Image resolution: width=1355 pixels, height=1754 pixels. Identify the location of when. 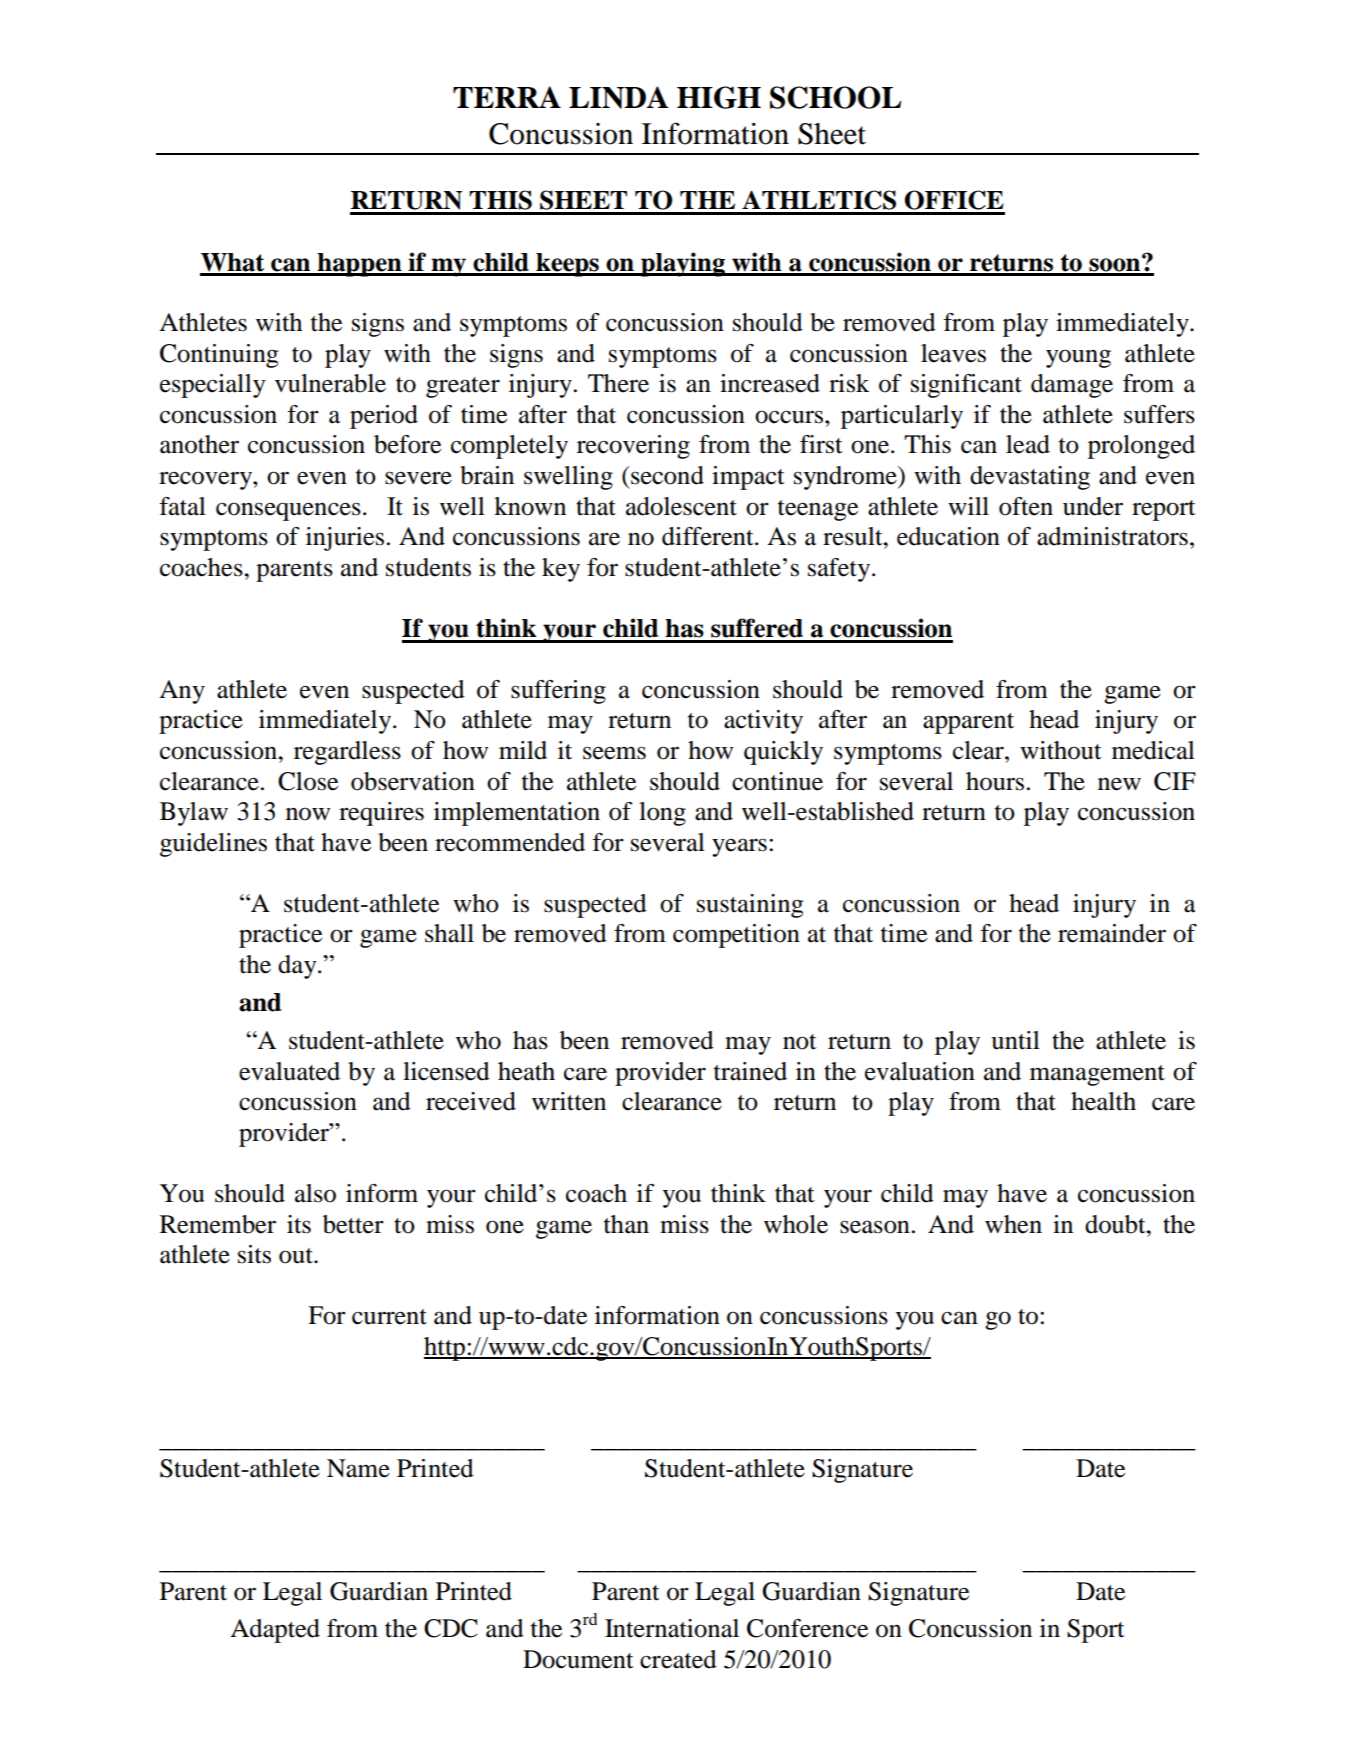
(1013, 1224).
